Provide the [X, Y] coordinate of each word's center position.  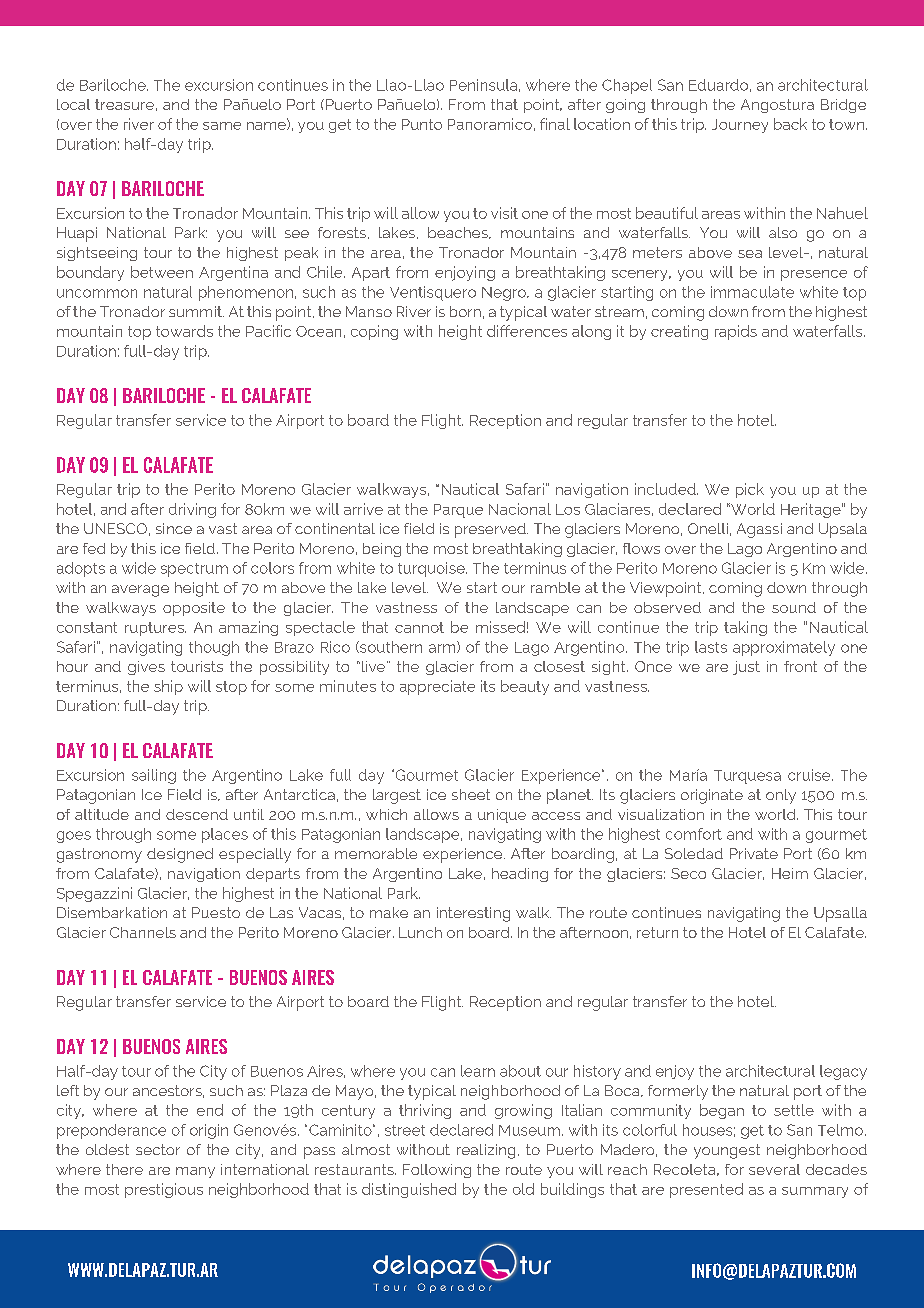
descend [197, 814]
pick [750, 490]
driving [192, 510]
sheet [471, 794]
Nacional [520, 509]
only [781, 796]
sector [158, 1149]
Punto [422, 124]
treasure [124, 104]
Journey [740, 126]
